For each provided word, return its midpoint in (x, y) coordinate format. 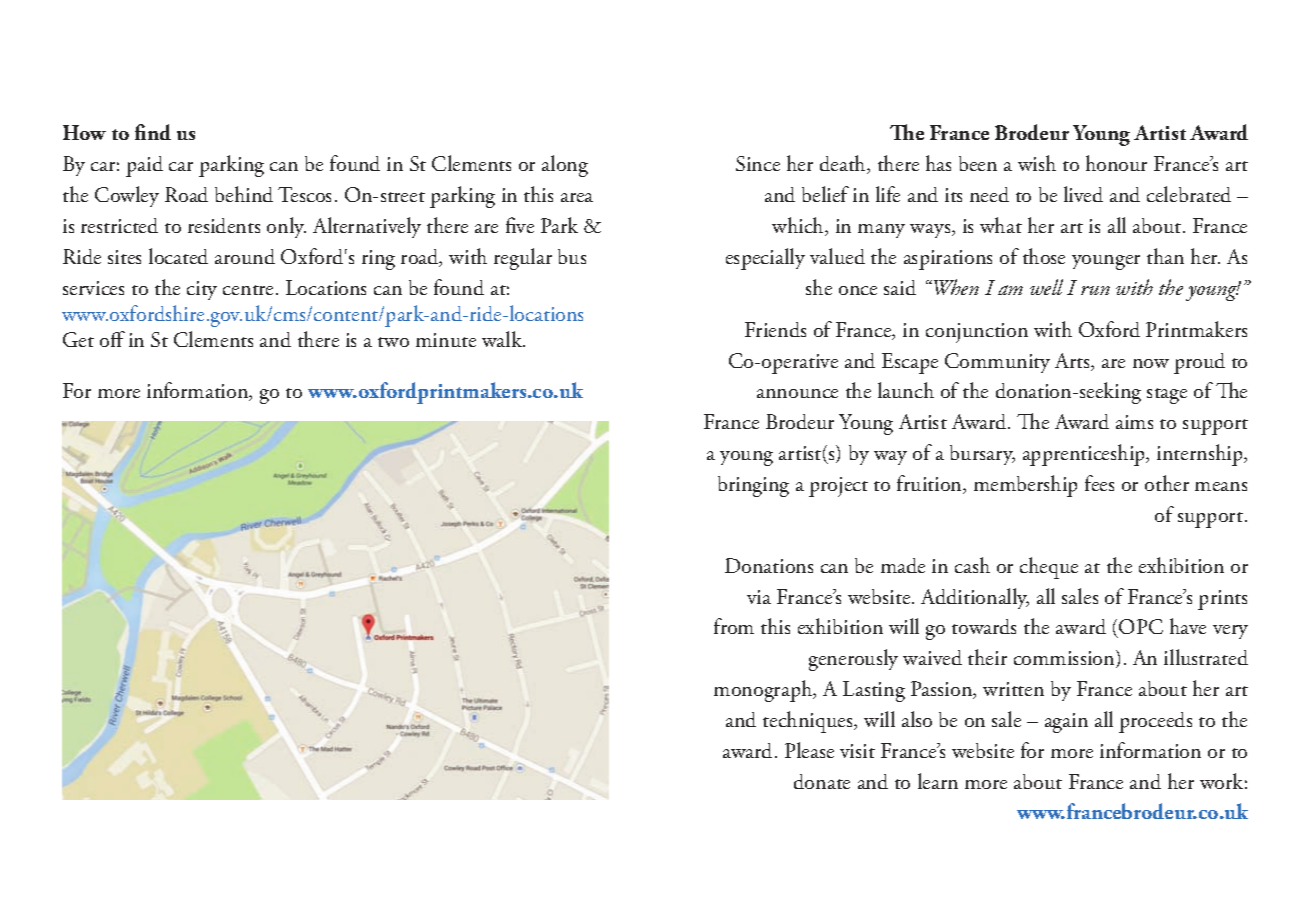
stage (1167, 396)
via (759, 597)
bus (572, 256)
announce (797, 393)
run (1095, 290)
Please (809, 750)
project (838, 487)
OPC (1140, 628)
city (202, 290)
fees (1099, 483)
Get (78, 339)
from (734, 626)
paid (144, 166)
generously (853, 660)
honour (1116, 163)
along (565, 166)
